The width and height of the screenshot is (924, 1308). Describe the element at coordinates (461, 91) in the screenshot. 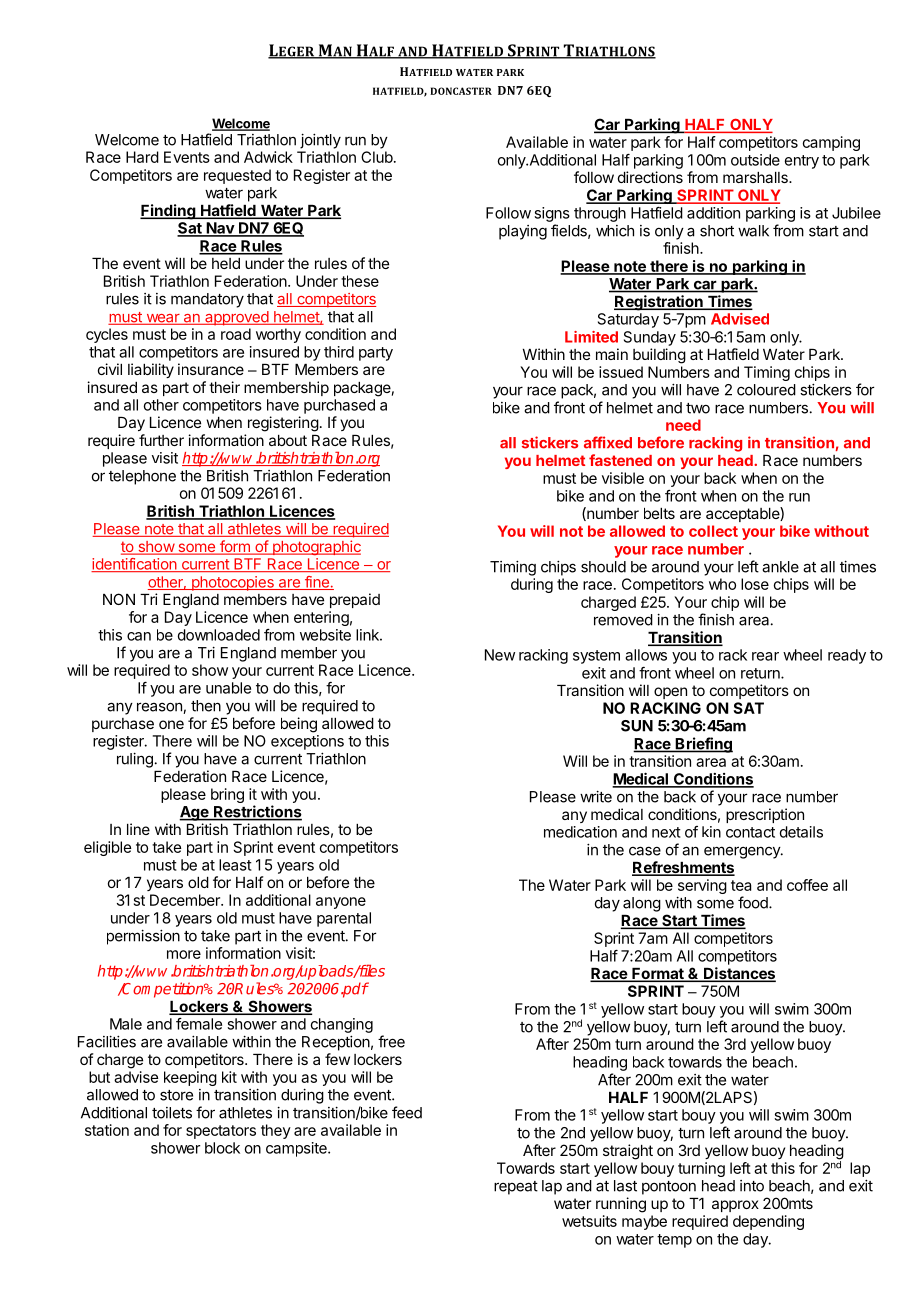

I see `DONCASTER` at that location.
